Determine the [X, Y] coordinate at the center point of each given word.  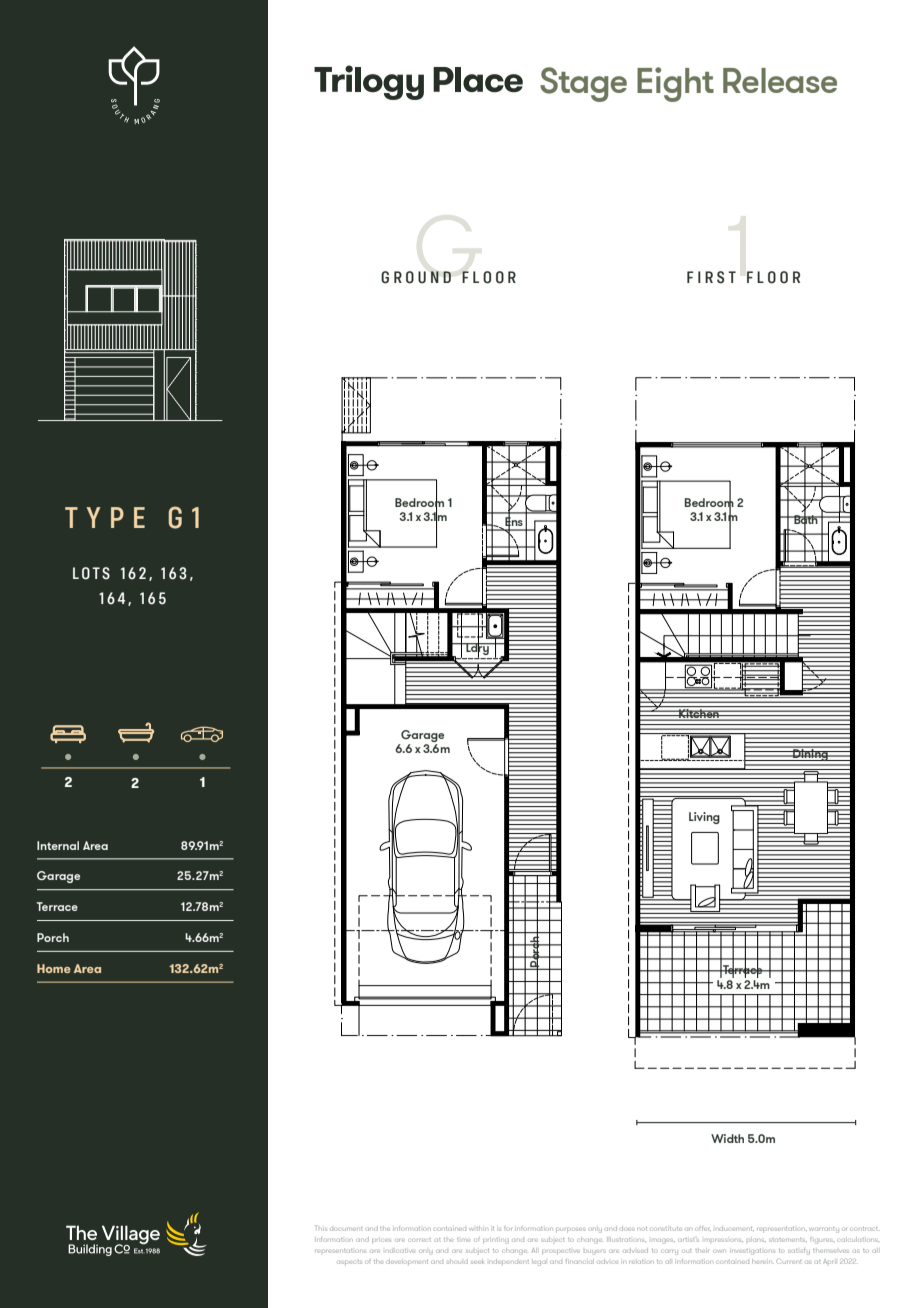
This [321, 1228]
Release [780, 80]
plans [756, 1240]
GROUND [416, 277]
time [463, 1240]
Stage [583, 84]
